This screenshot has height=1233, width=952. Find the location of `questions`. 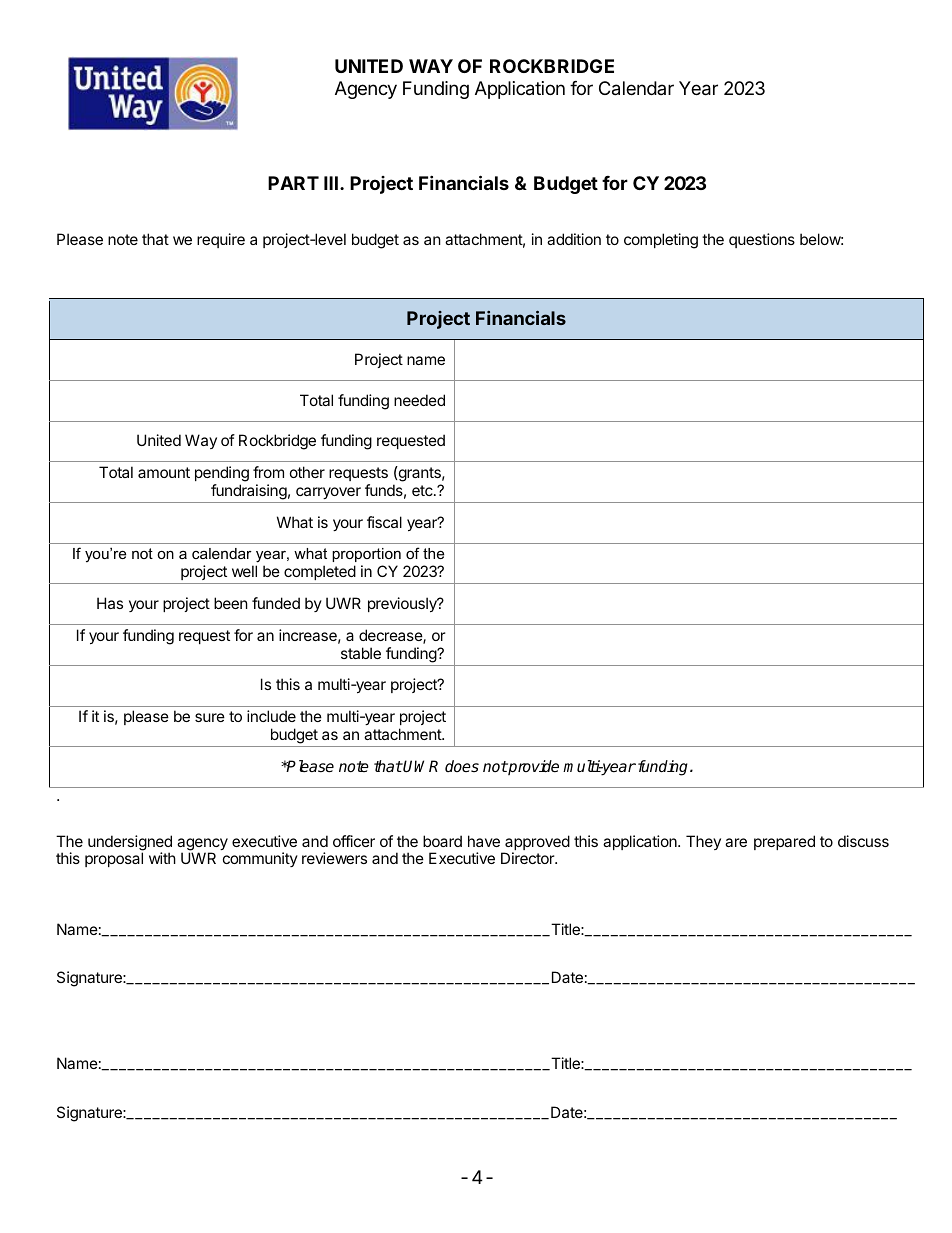

questions is located at coordinates (762, 240).
